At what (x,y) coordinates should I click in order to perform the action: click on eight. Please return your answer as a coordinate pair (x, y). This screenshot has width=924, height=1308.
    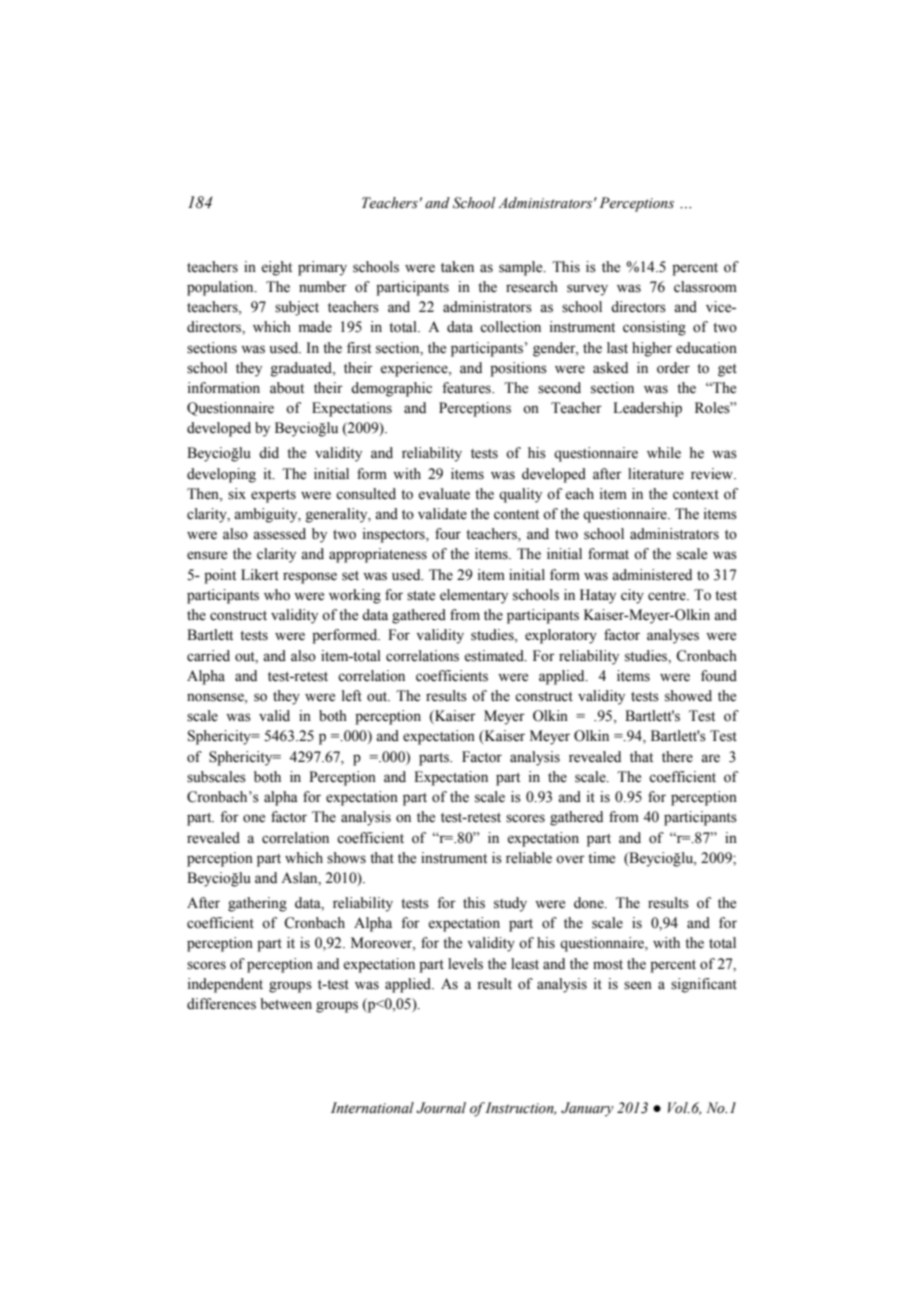
    Looking at the image, I should click on (276, 268).
